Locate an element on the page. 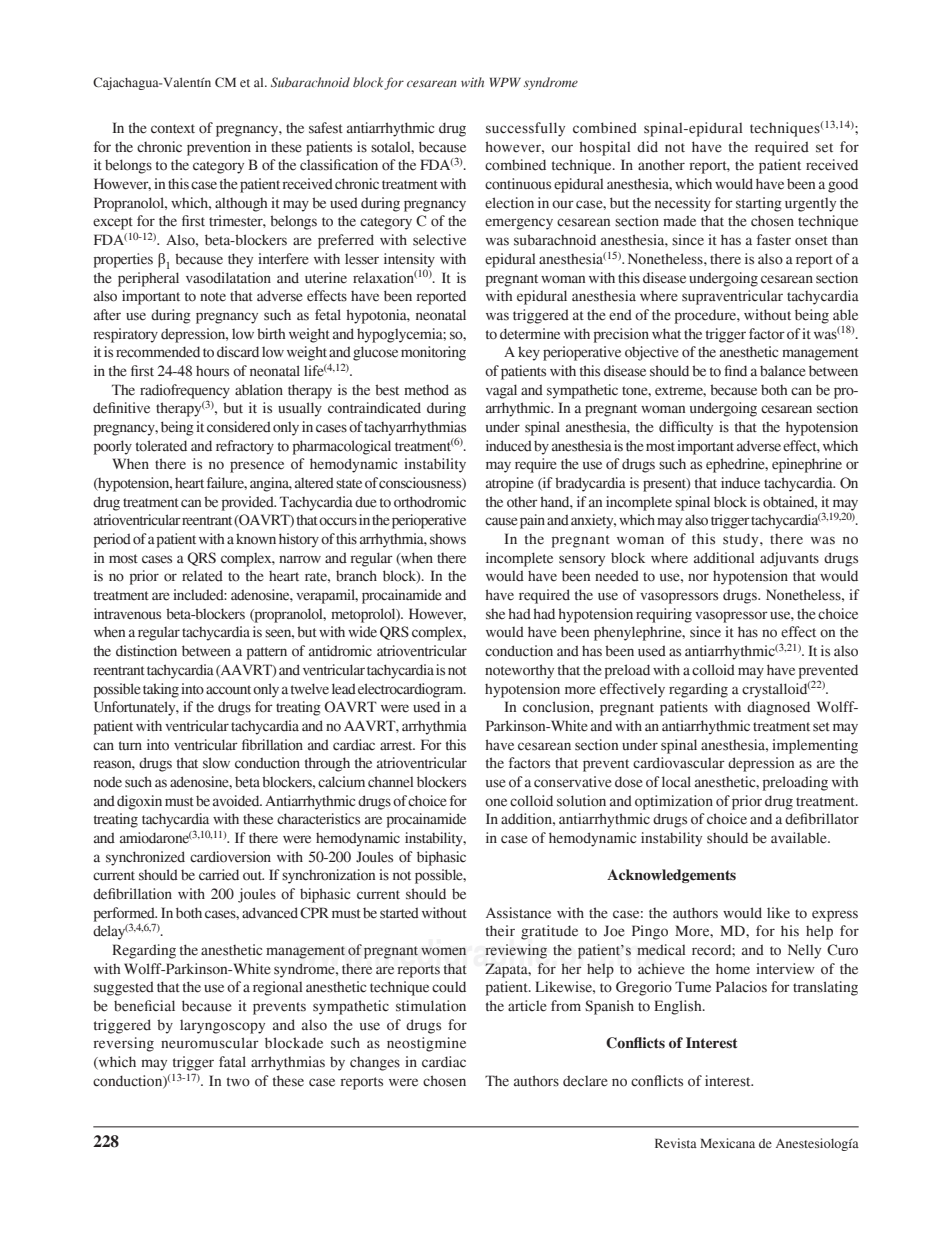 This image has width=952, height=1233. continuous is located at coordinates (518, 184).
